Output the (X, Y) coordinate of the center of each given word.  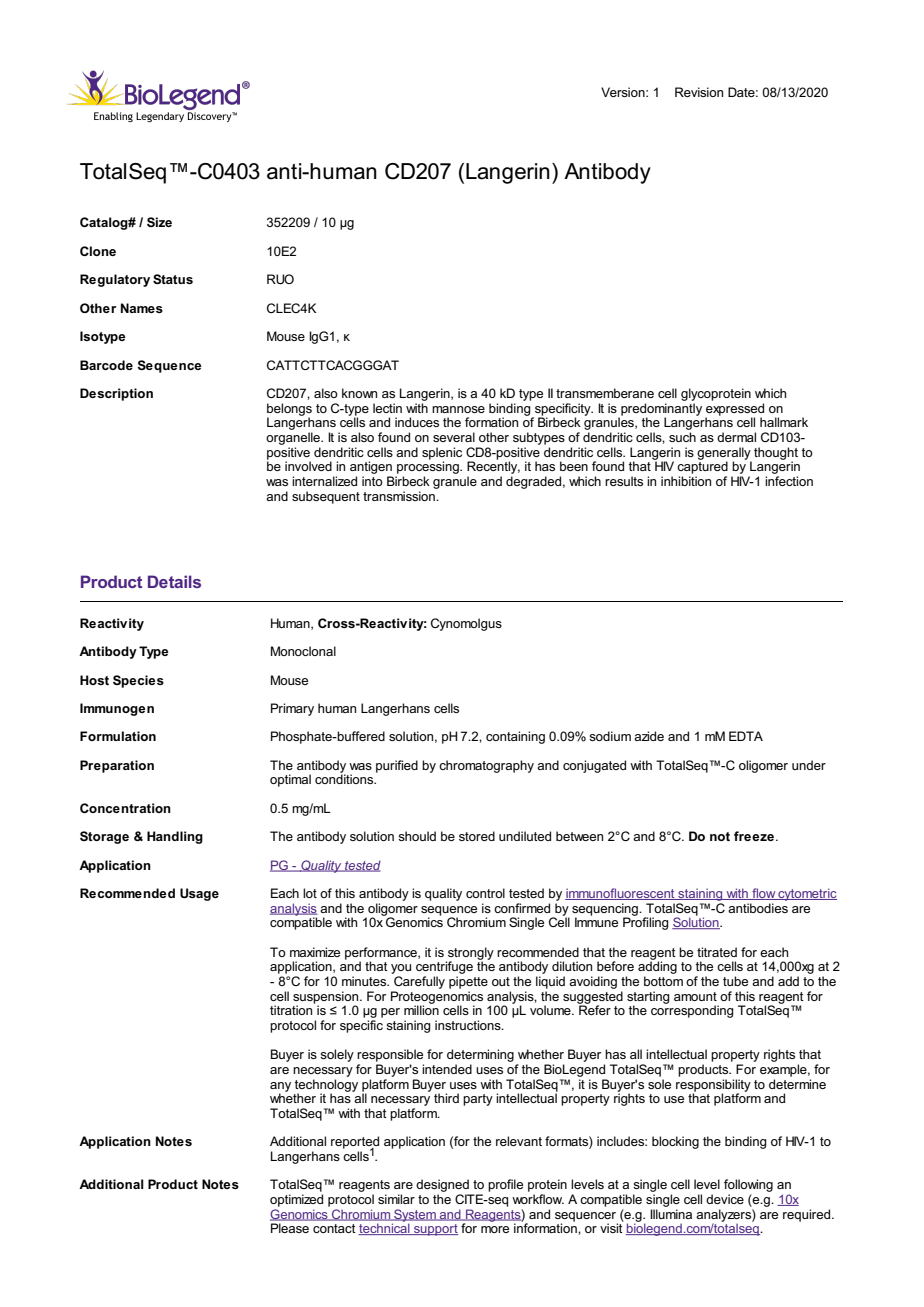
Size (159, 222)
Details (174, 581)
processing (429, 466)
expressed (734, 410)
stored (477, 836)
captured (702, 466)
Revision (699, 92)
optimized (296, 1200)
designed (443, 1187)
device (725, 1199)
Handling (175, 837)
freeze (754, 836)
